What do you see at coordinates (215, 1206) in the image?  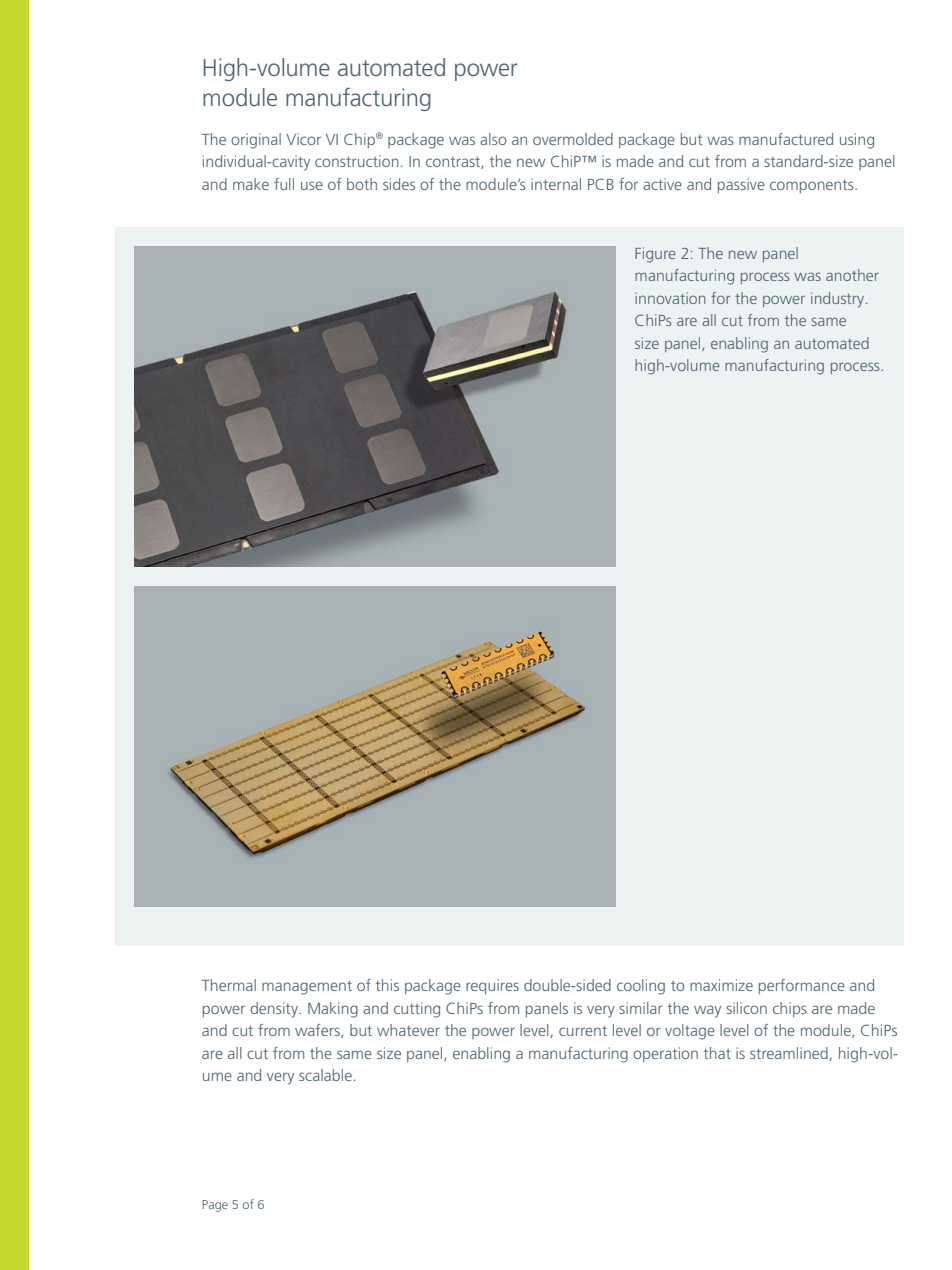 I see `Page` at bounding box center [215, 1206].
